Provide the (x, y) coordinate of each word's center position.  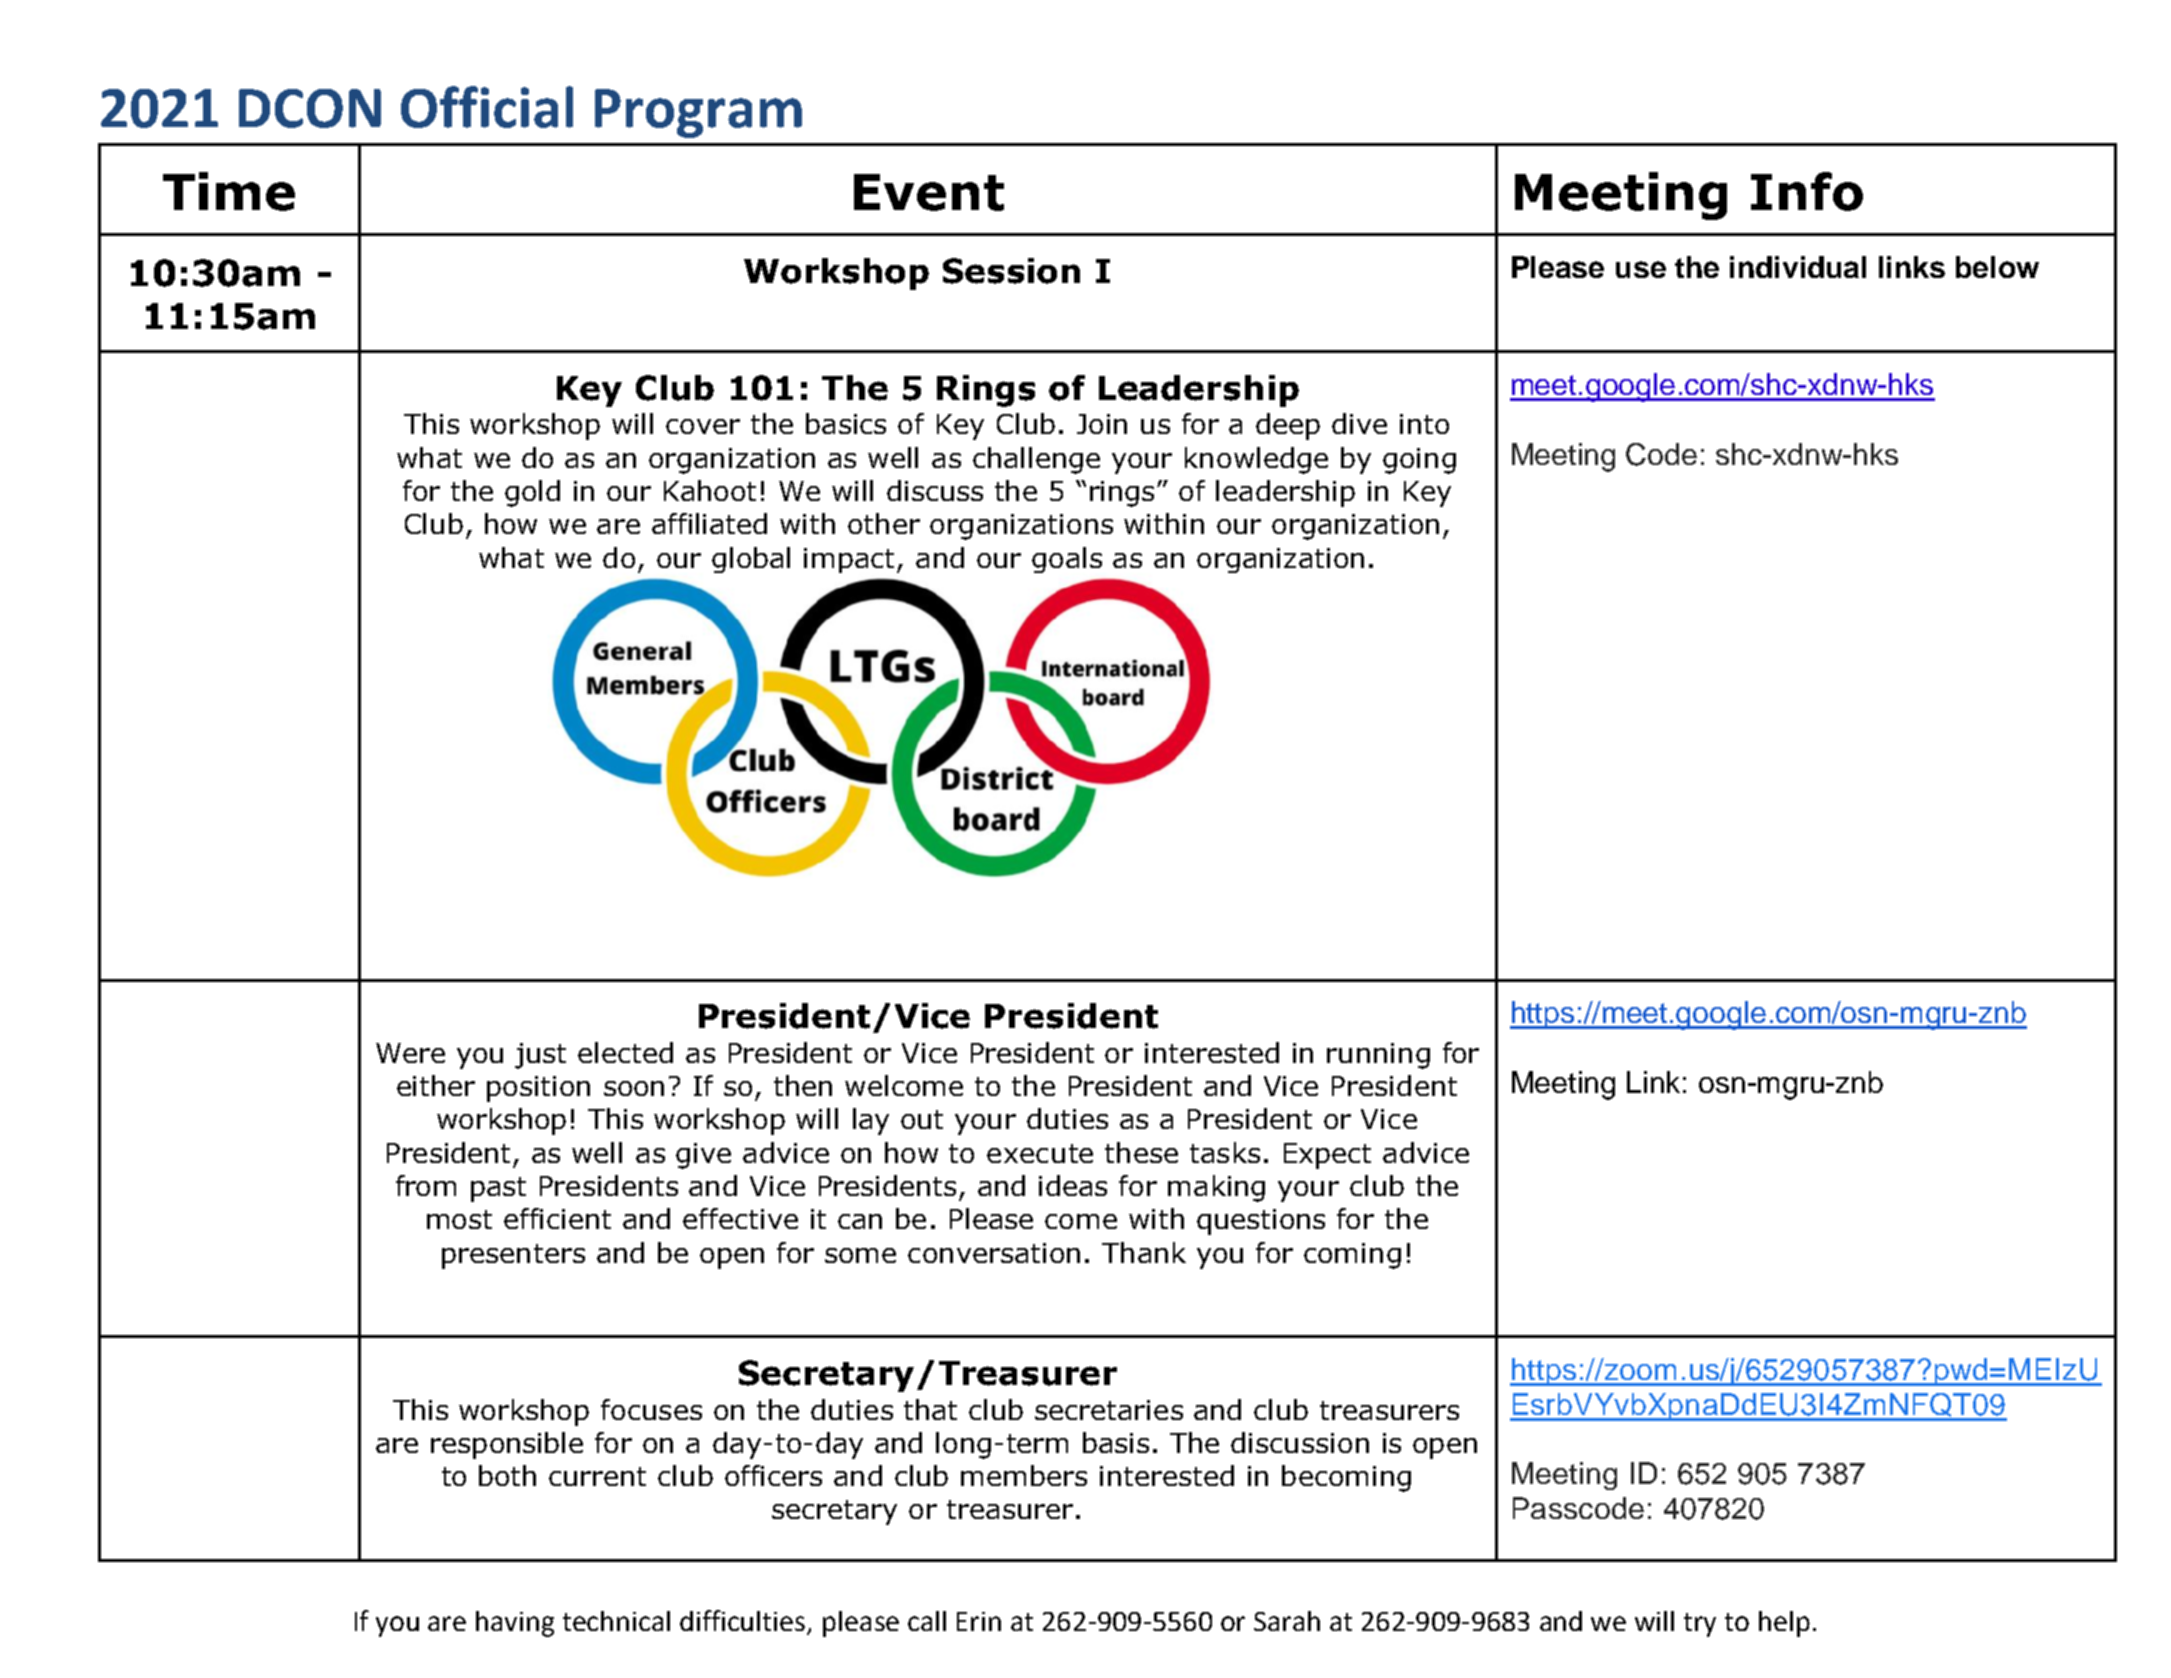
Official (487, 107)
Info (1807, 191)
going (1419, 461)
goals (1067, 560)
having (515, 1624)
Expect (1327, 1156)
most (459, 1219)
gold (532, 493)
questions (1261, 1222)
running (1378, 1056)
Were (410, 1053)
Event (929, 192)
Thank (1144, 1252)
